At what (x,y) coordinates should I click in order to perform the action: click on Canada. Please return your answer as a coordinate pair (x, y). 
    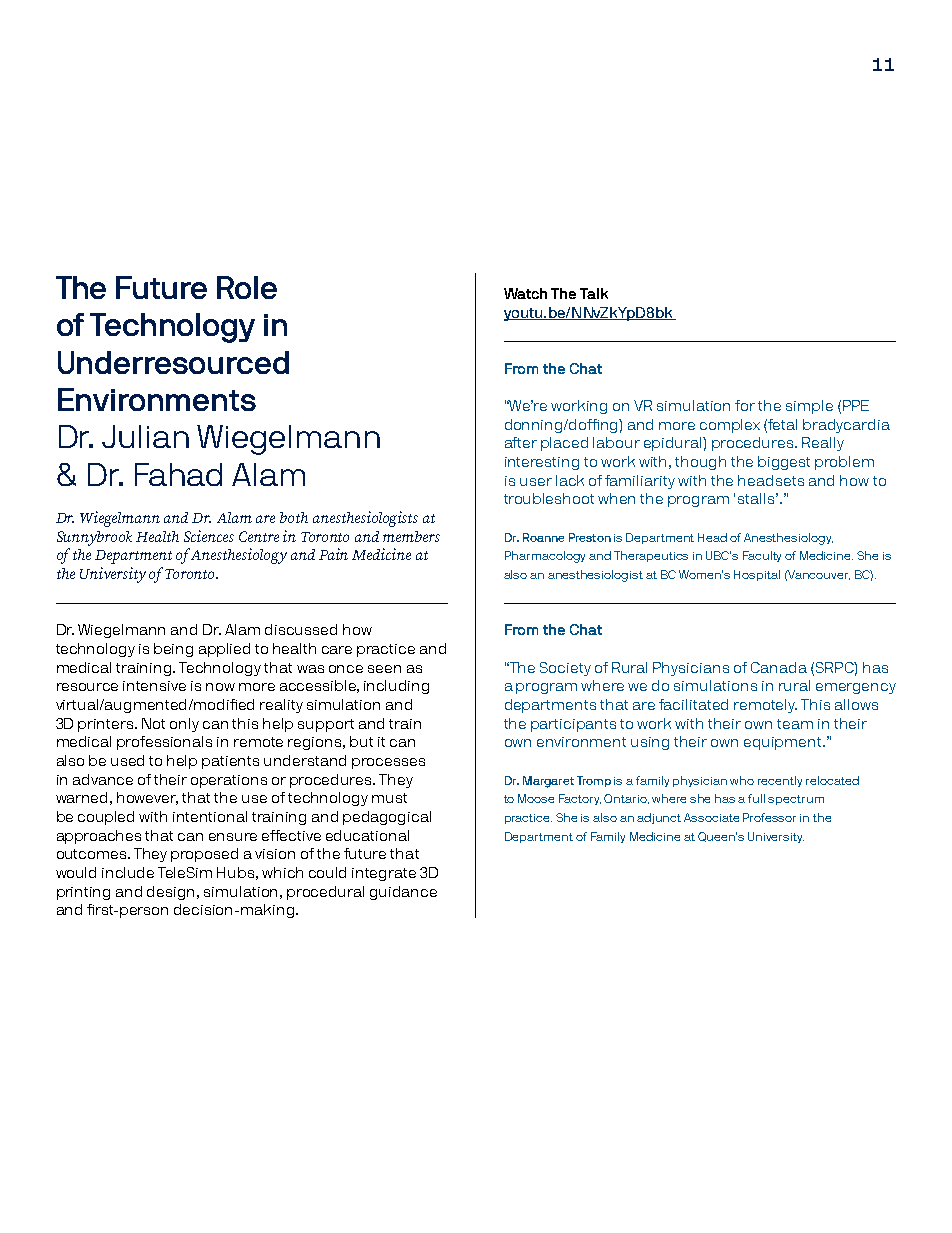
    Looking at the image, I should click on (779, 667).
